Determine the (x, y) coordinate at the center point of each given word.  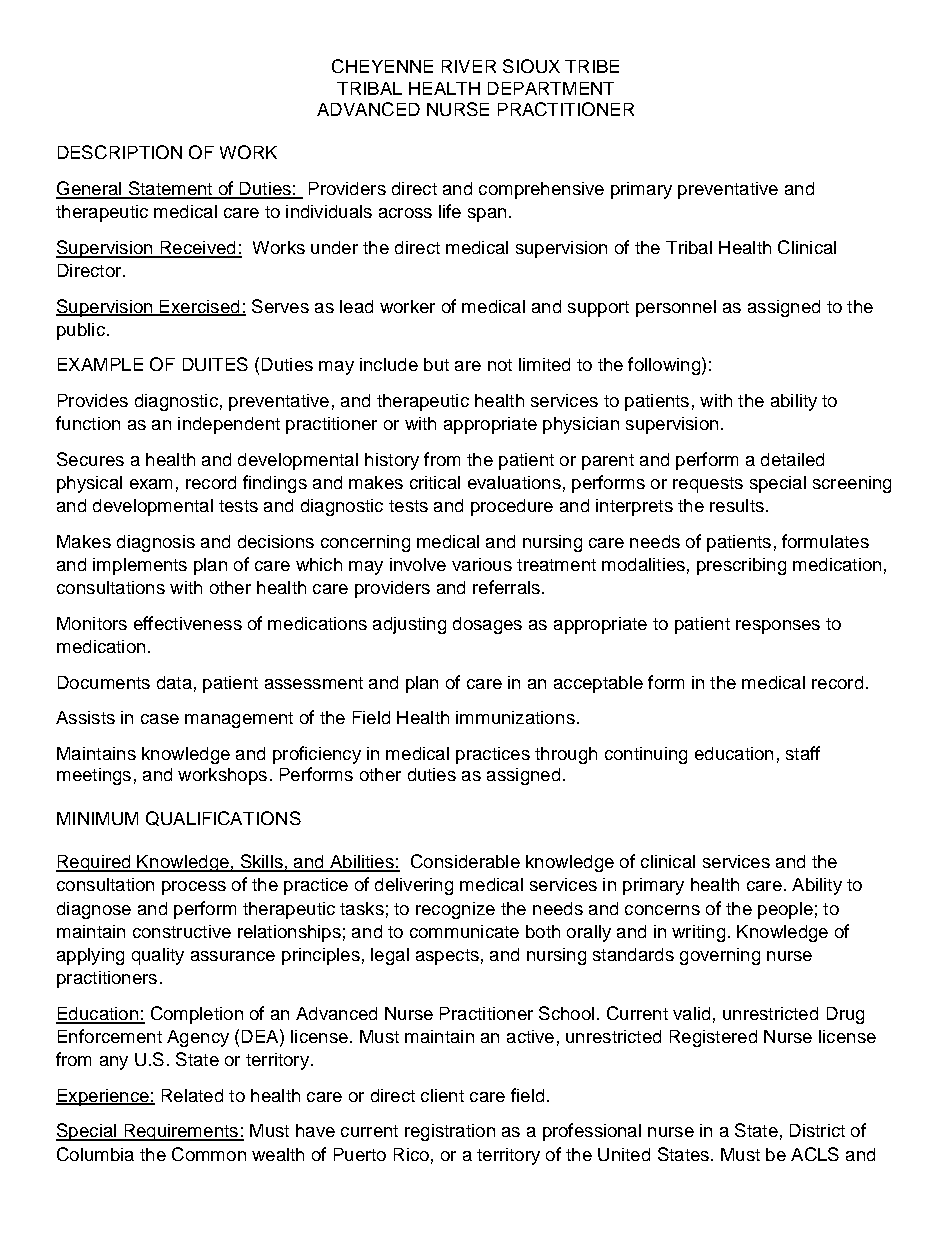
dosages (487, 625)
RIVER (469, 66)
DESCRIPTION (120, 152)
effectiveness (188, 623)
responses (778, 627)
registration (450, 1132)
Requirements (181, 1132)
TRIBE (592, 66)
